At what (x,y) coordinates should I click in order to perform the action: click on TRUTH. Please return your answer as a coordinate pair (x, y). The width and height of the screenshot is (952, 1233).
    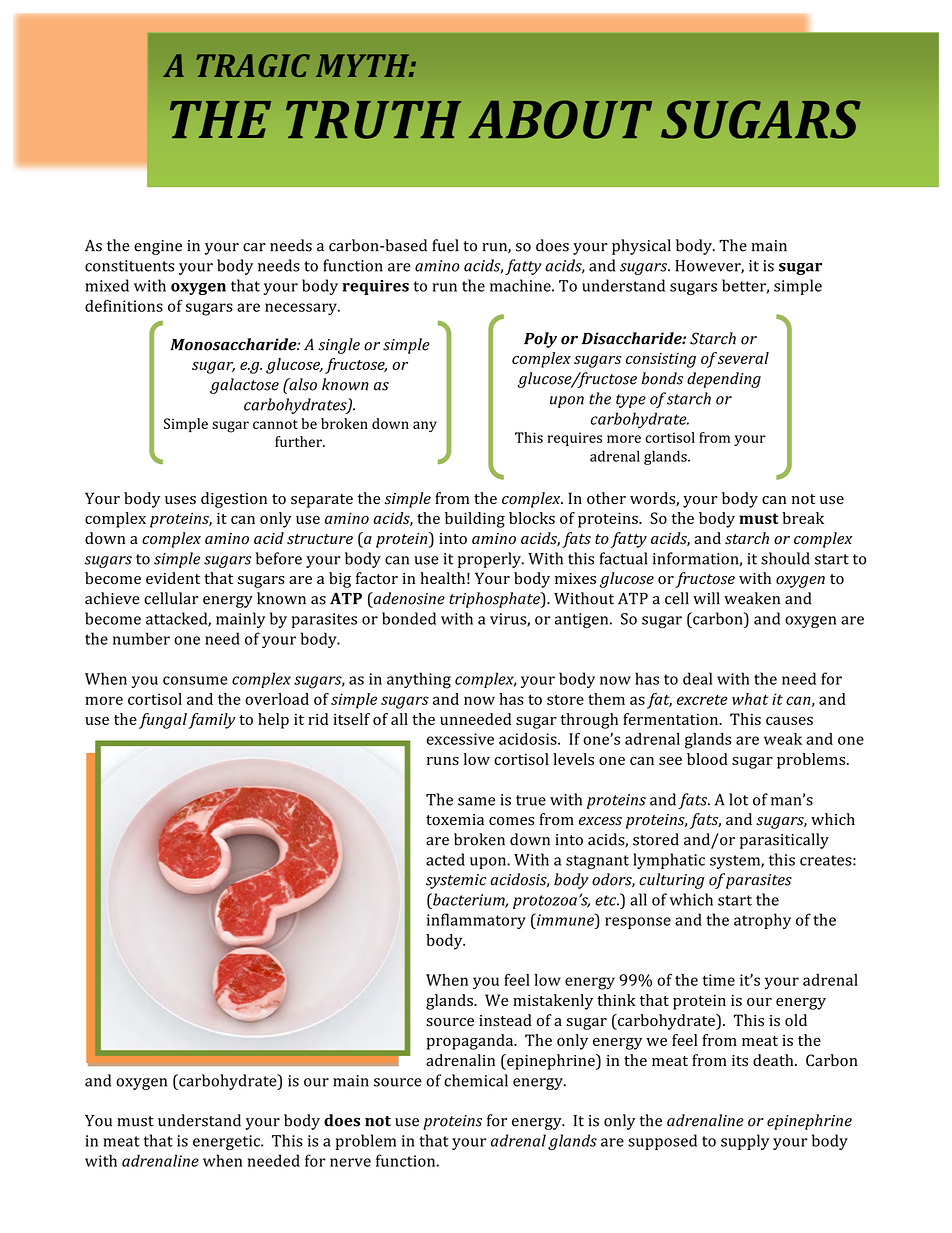
    Looking at the image, I should click on (373, 120).
